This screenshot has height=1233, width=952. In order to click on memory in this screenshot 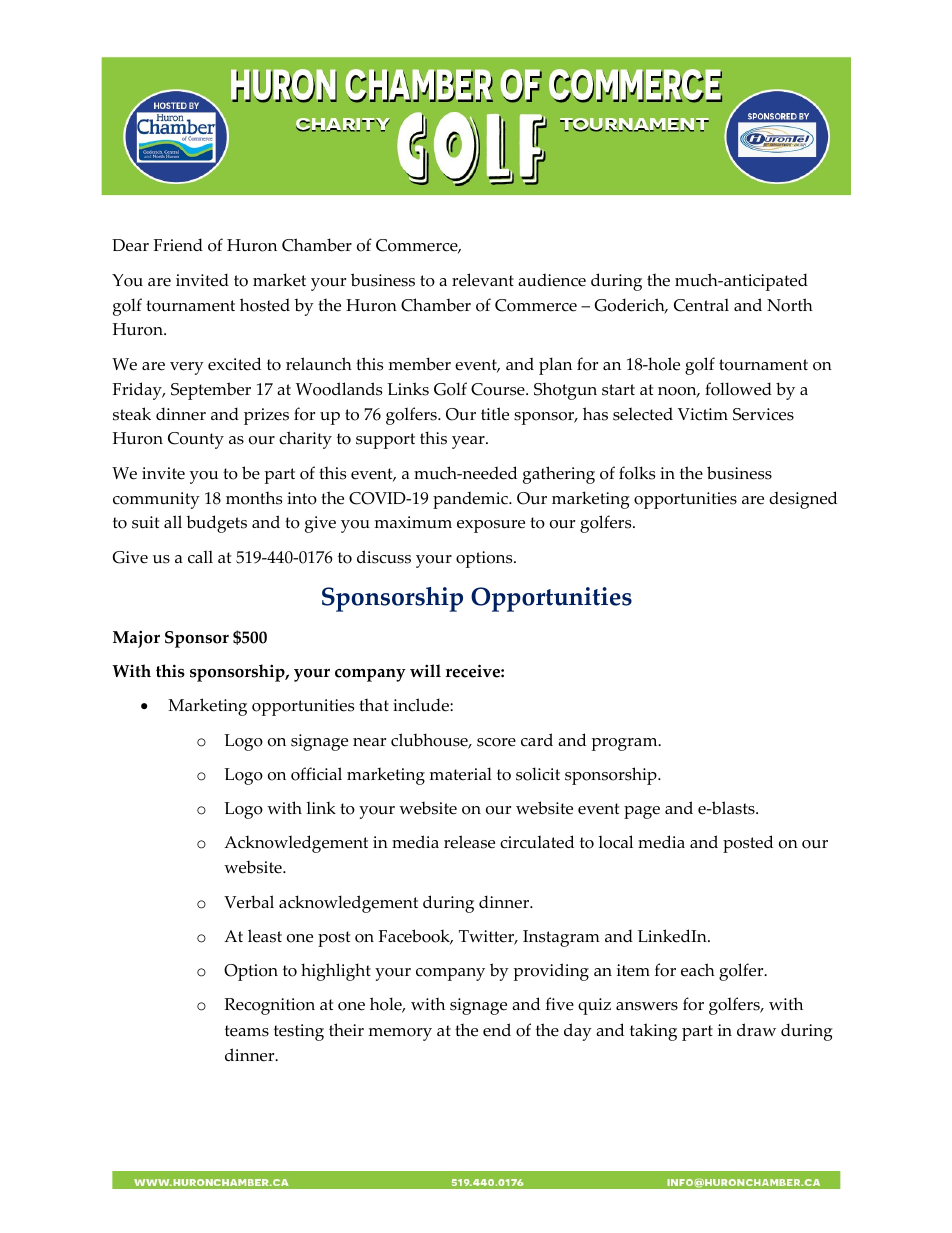, I will do `click(400, 1034)`.
